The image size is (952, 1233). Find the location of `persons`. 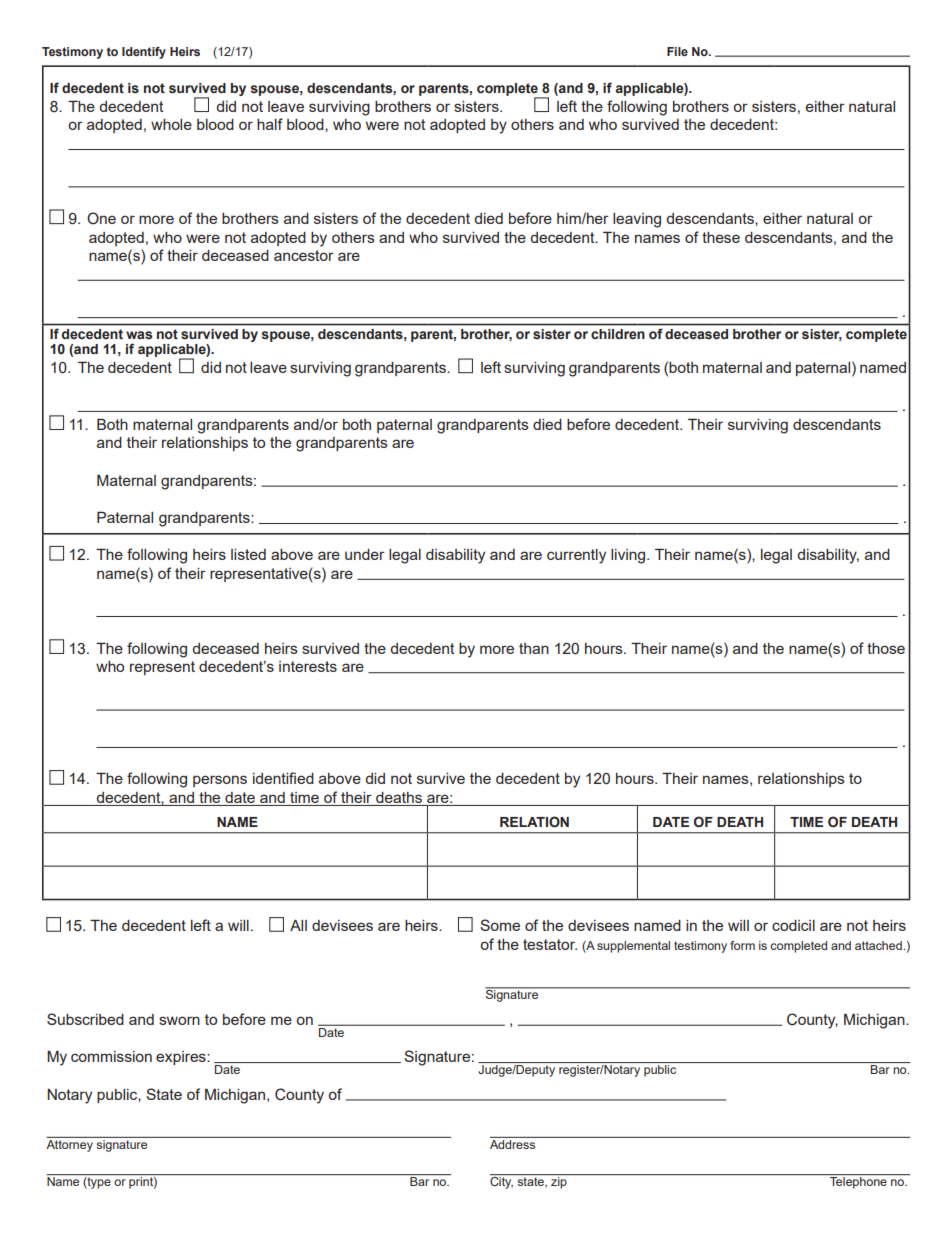

persons is located at coordinates (220, 781).
